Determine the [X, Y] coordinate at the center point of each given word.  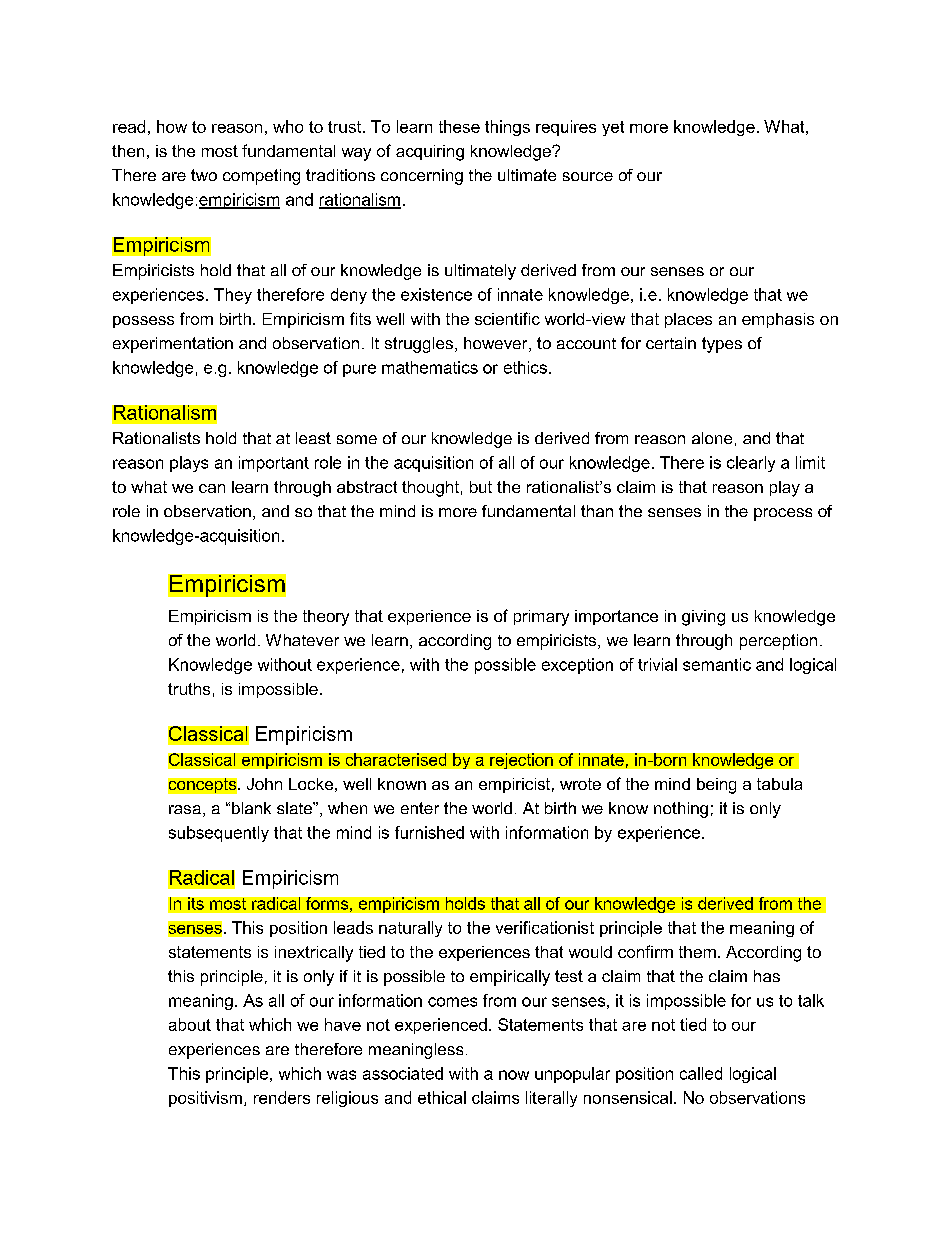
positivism [205, 1099]
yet [613, 128]
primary [541, 618]
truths [189, 689]
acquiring [430, 153]
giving [703, 618]
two [204, 175]
